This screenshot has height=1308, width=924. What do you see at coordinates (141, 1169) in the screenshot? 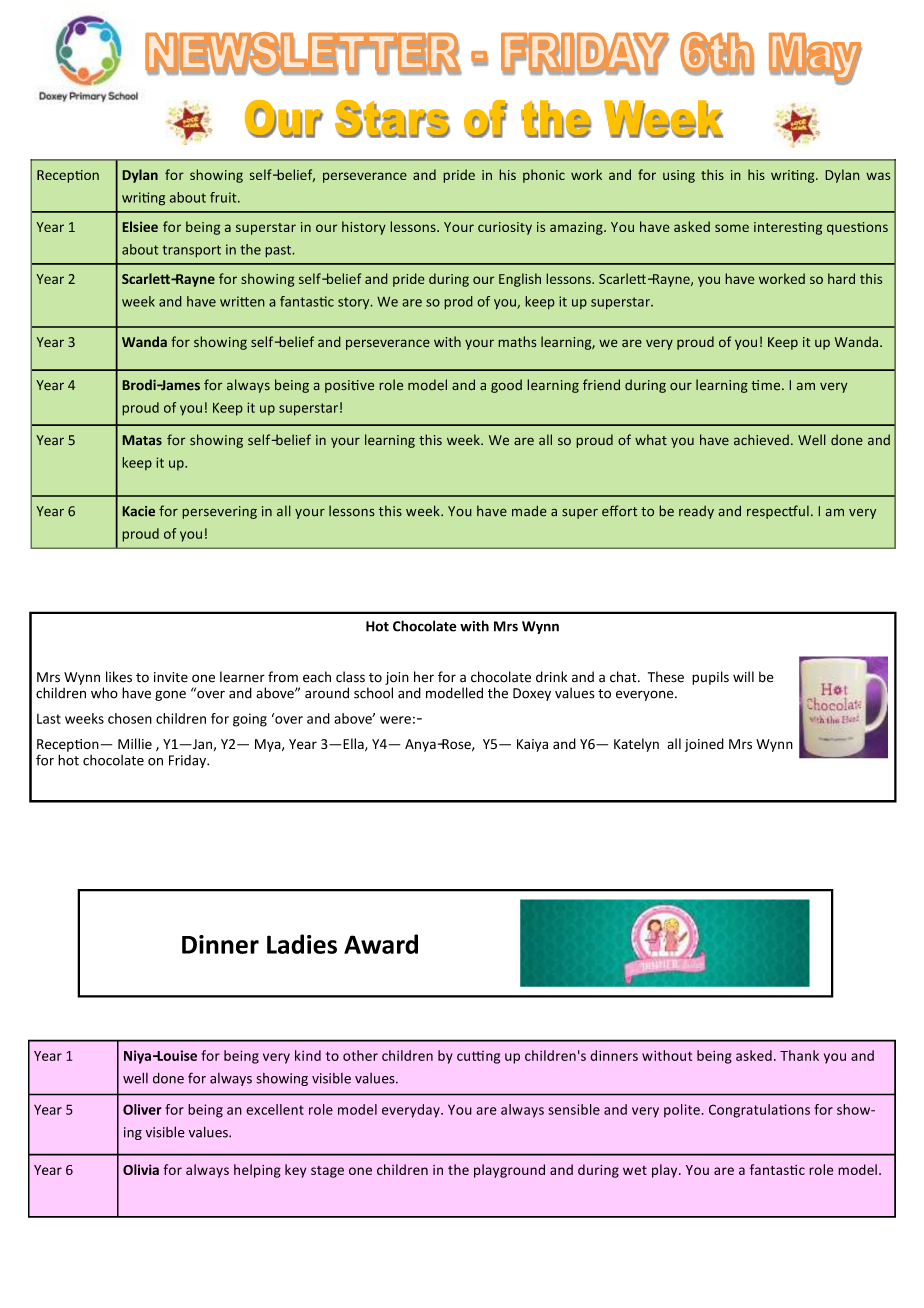
I see `Olivia` at bounding box center [141, 1169].
